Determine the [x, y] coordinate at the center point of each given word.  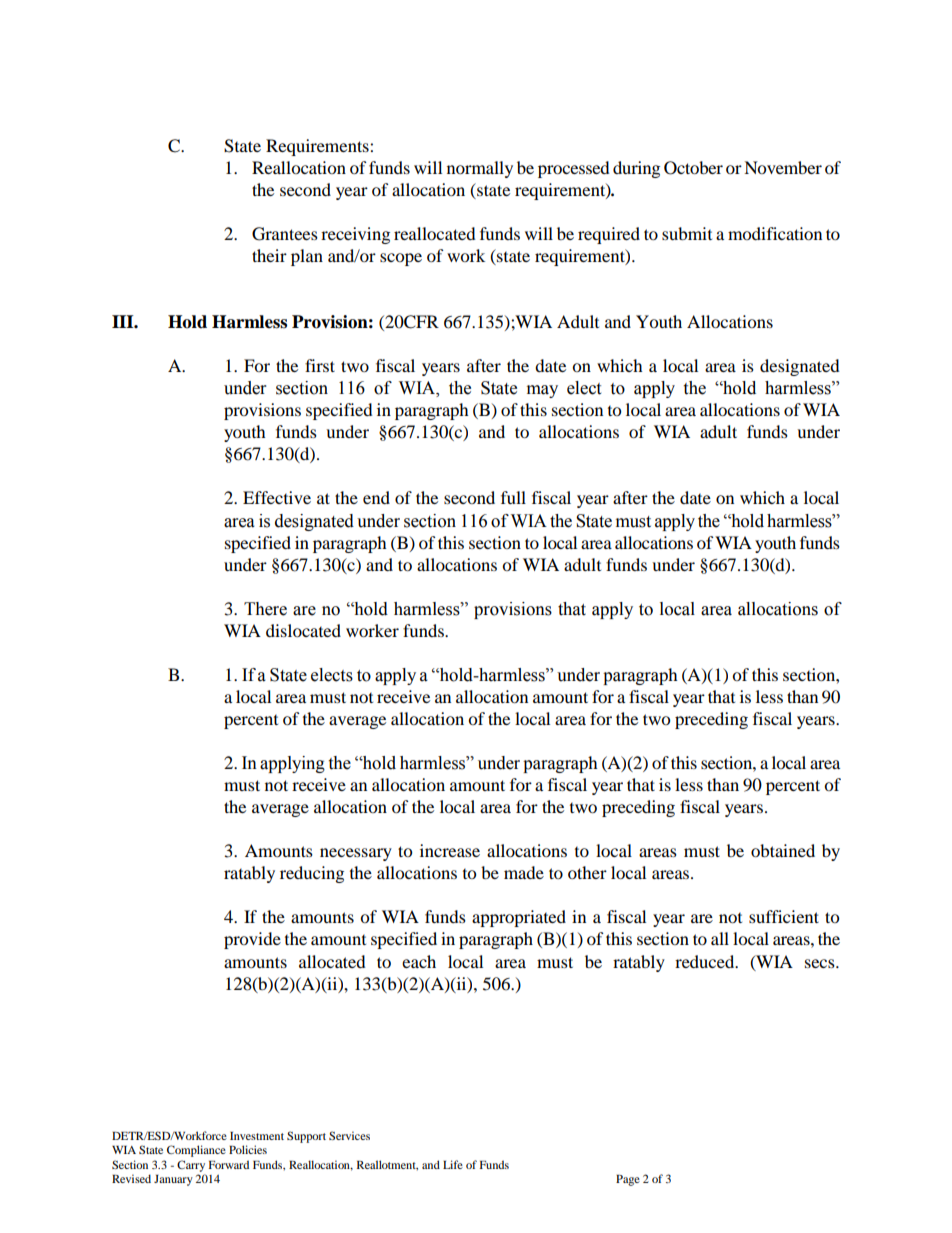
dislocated [303, 630]
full [513, 497]
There [265, 609]
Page [628, 1180]
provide [252, 940]
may [542, 391]
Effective [277, 497]
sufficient [784, 916]
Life [453, 1164]
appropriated [519, 918]
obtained [783, 850]
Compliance [196, 1151]
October [693, 168]
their [269, 255]
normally [480, 169]
